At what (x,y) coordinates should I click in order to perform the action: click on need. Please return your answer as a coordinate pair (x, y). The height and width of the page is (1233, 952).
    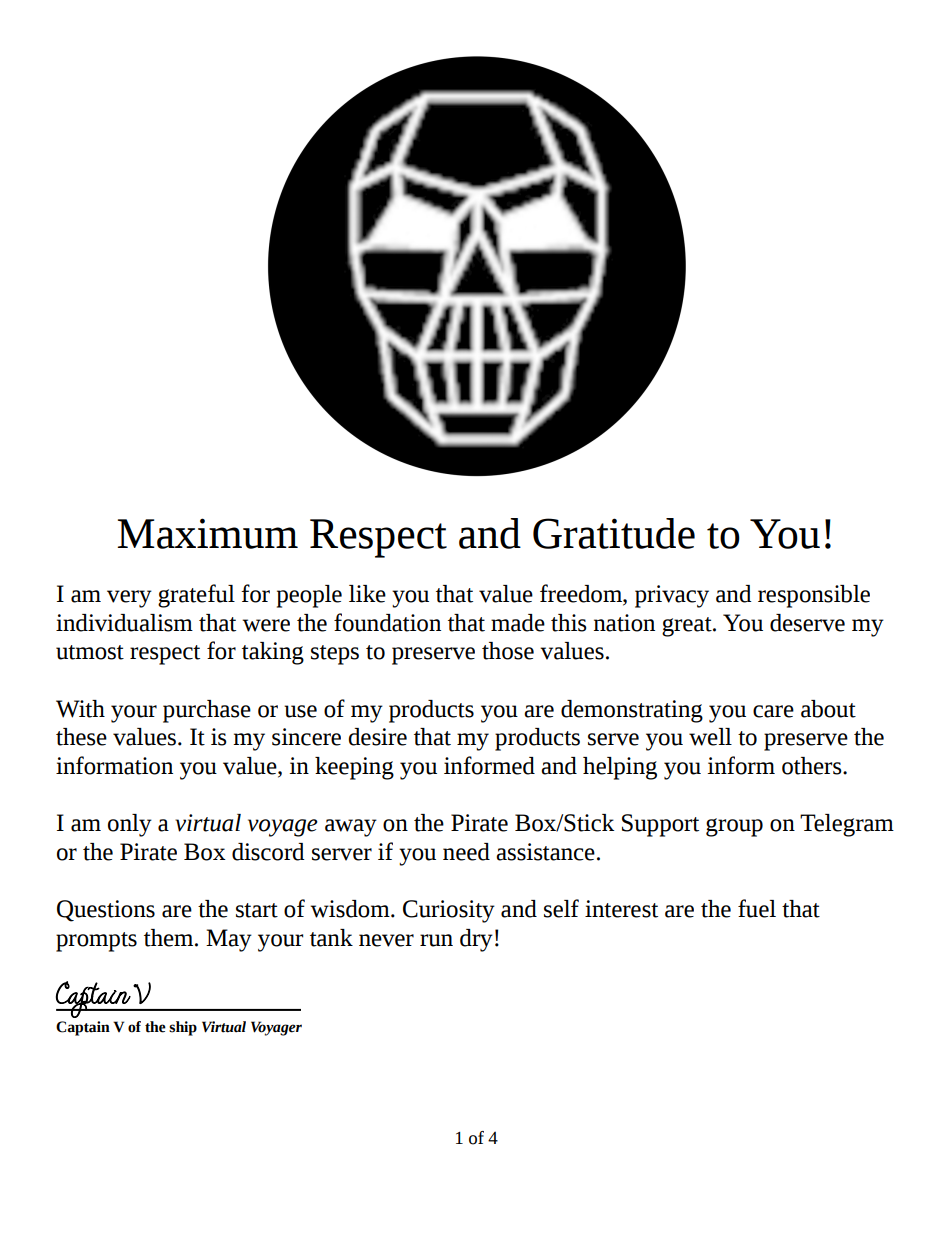
    Looking at the image, I should click on (466, 852).
